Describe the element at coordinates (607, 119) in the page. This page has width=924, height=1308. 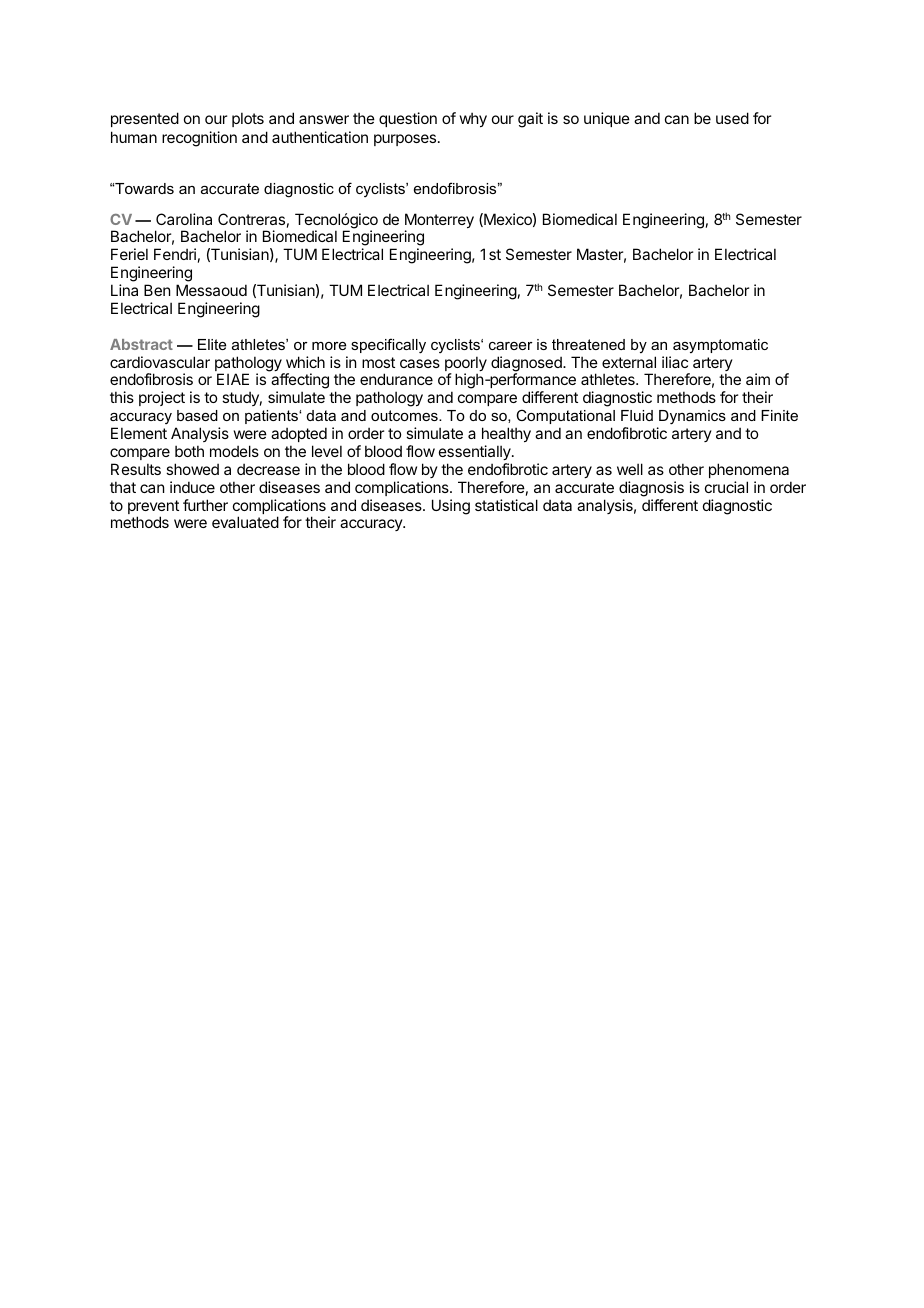
I see `unique` at that location.
